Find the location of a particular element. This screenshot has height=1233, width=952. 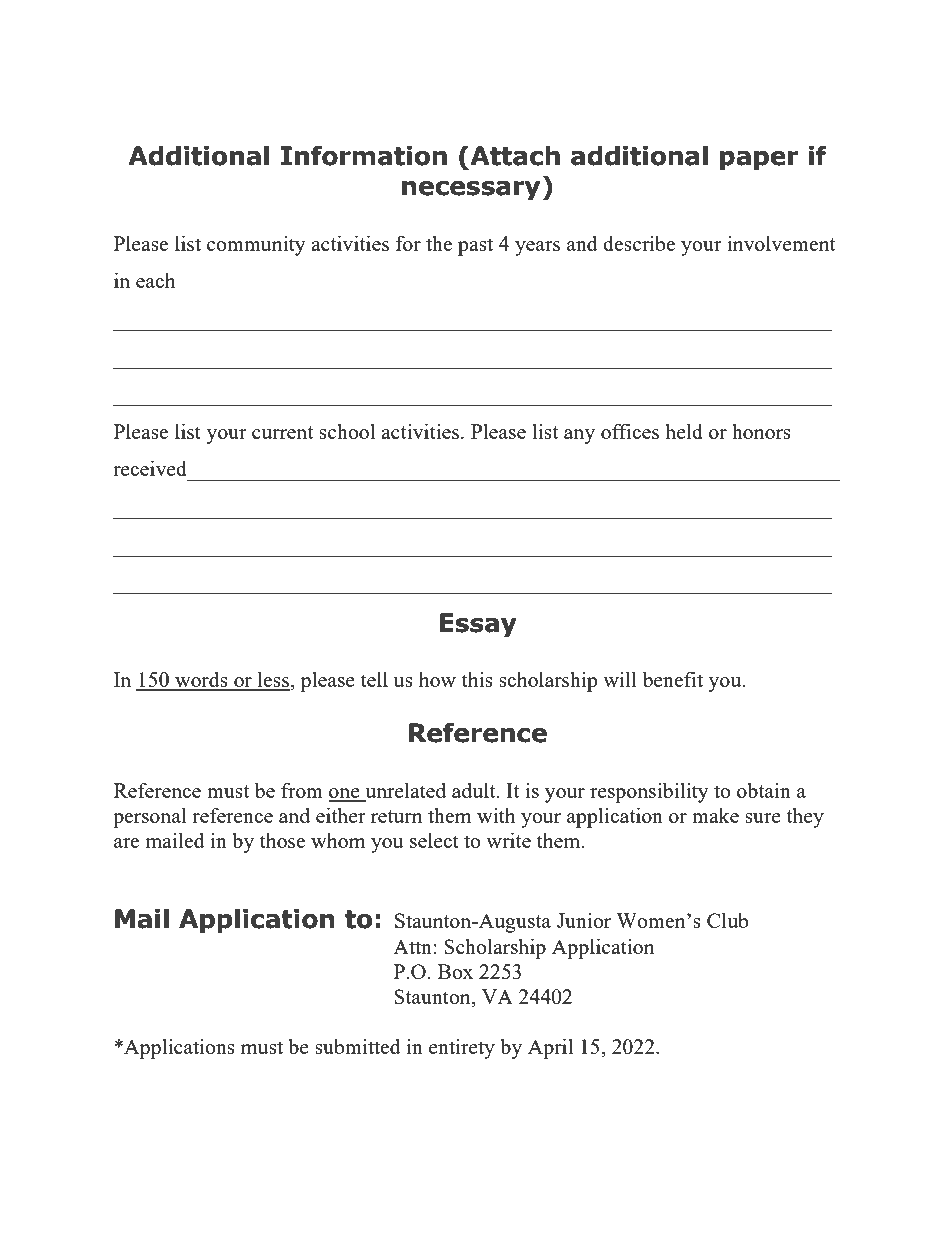

current is located at coordinates (282, 432).
